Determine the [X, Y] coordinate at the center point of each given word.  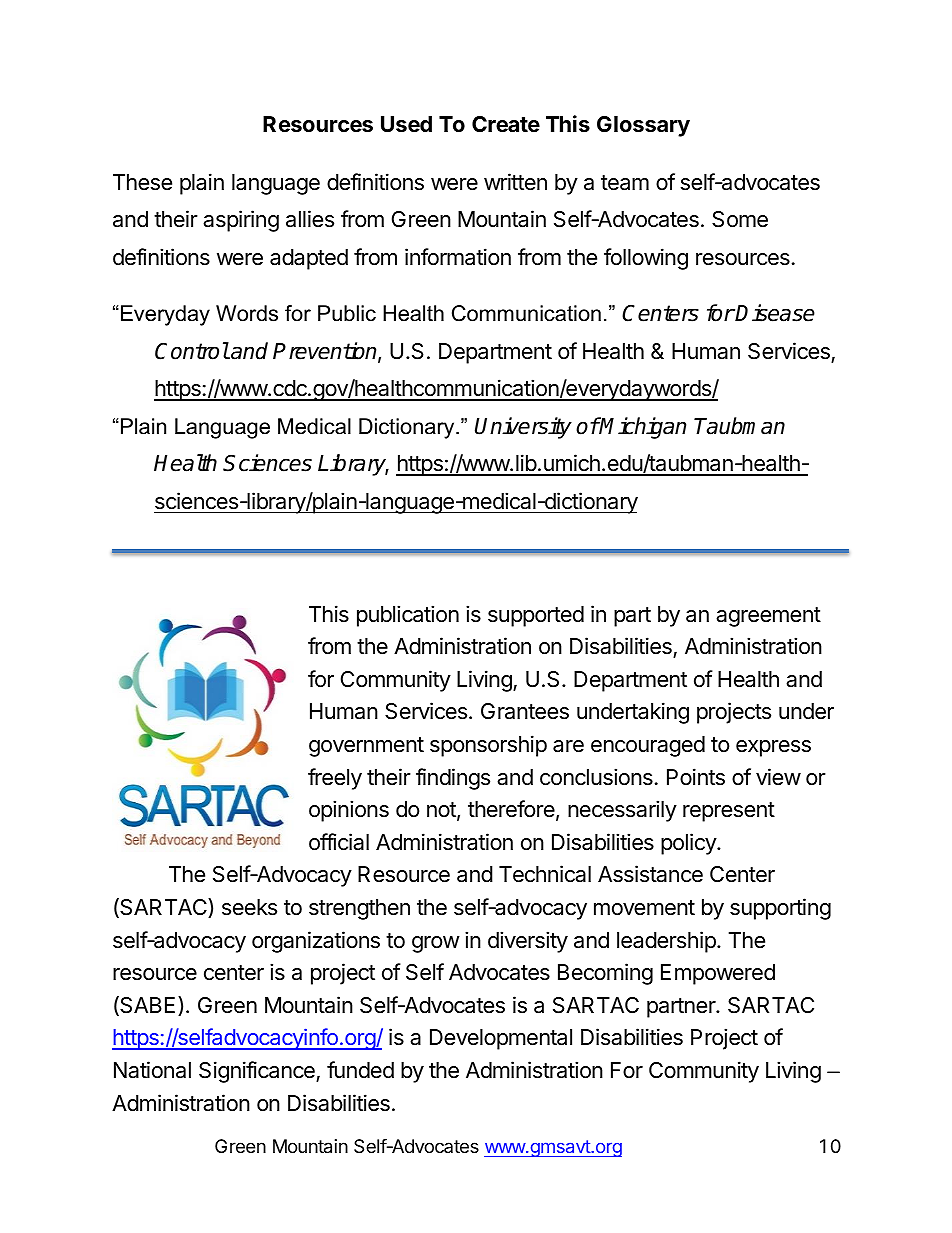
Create [506, 124]
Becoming [605, 974]
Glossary [643, 126]
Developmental [501, 1039]
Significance [258, 1072]
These [142, 182]
